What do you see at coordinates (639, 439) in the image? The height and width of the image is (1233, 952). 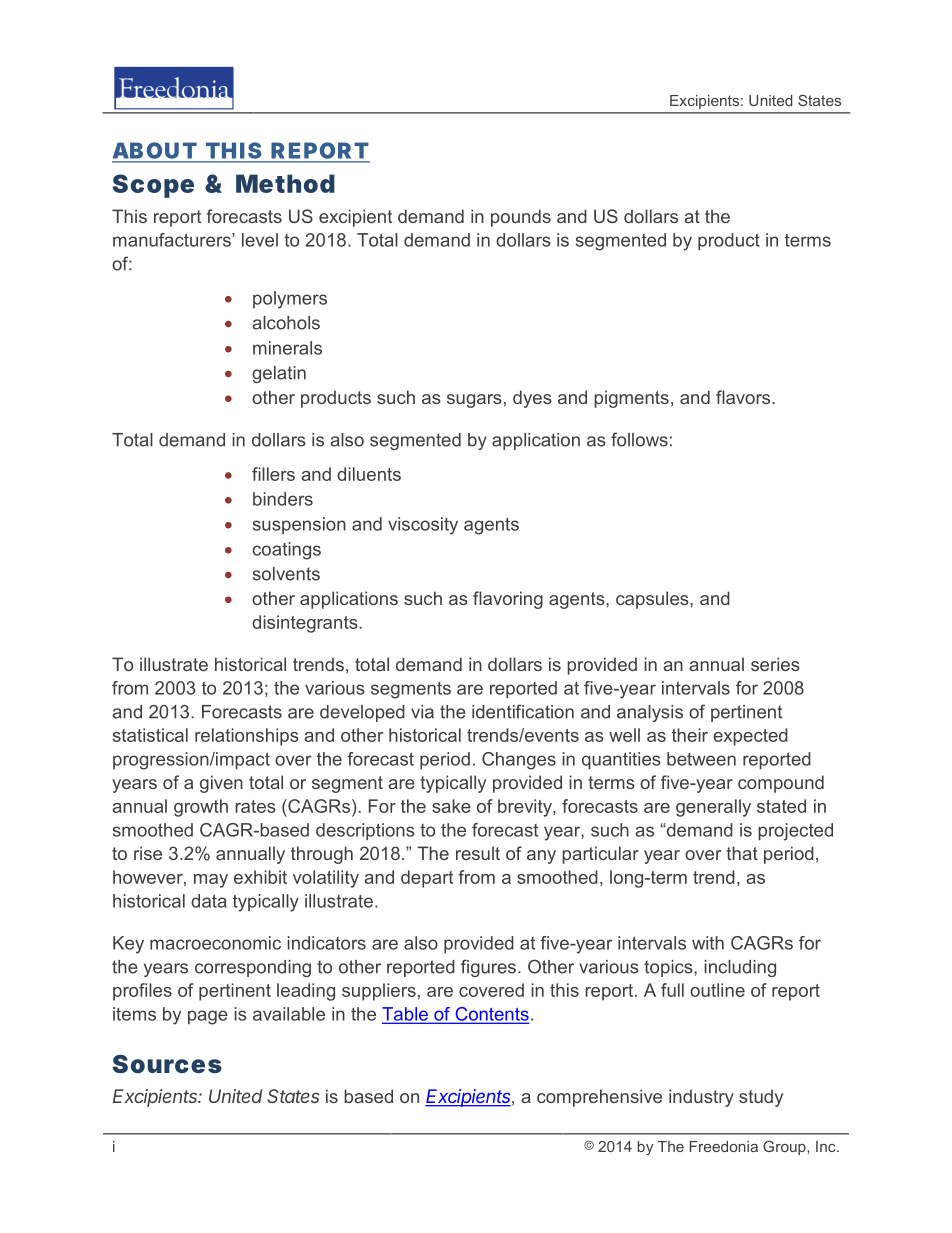 I see `follows` at bounding box center [639, 439].
